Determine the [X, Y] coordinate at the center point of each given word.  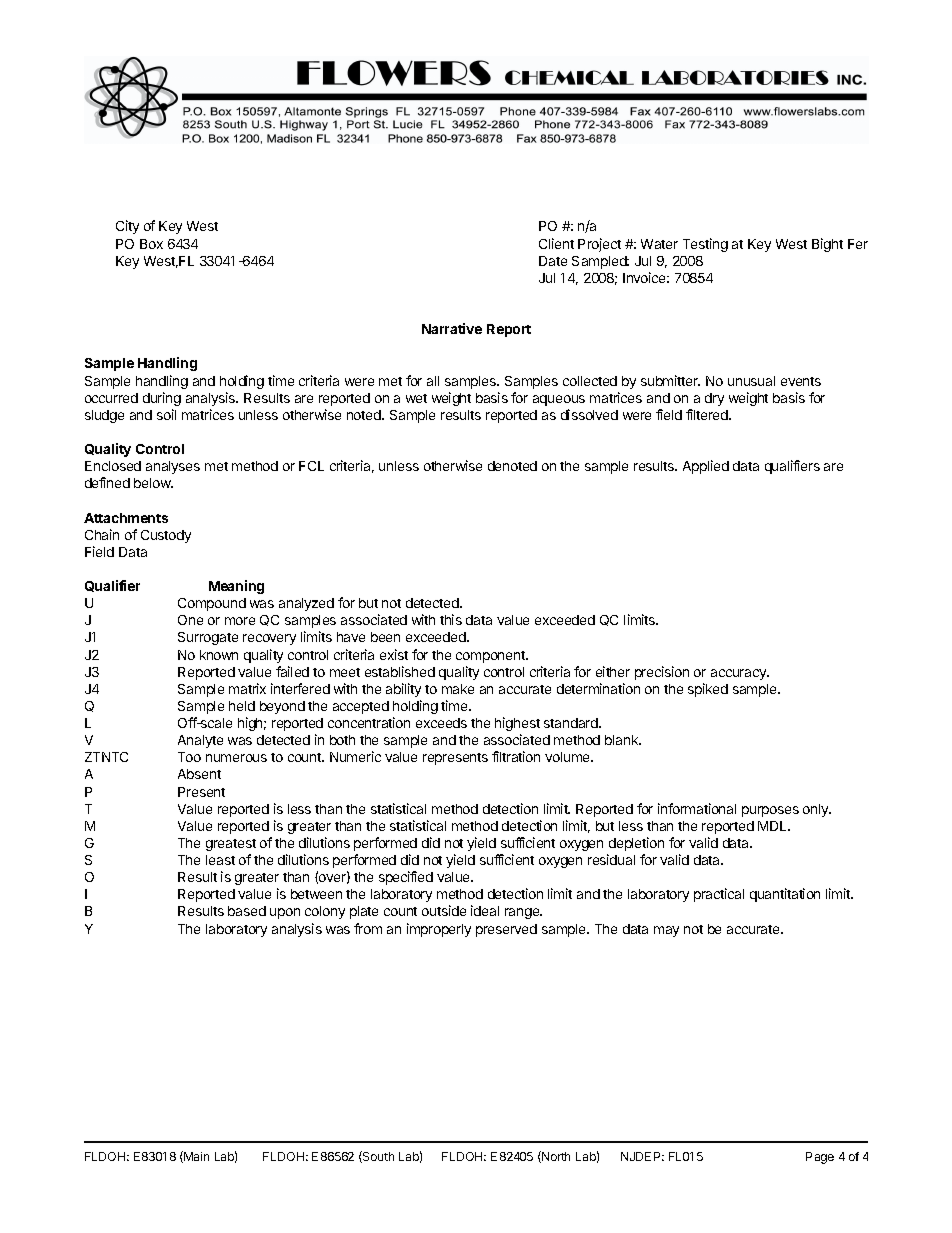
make [458, 689]
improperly [439, 930]
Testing [705, 245]
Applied [706, 467]
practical [719, 895]
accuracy [740, 674]
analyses [173, 467]
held [242, 706]
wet [416, 398]
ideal [485, 910]
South [377, 1157]
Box [151, 244]
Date [553, 261]
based [247, 911]
